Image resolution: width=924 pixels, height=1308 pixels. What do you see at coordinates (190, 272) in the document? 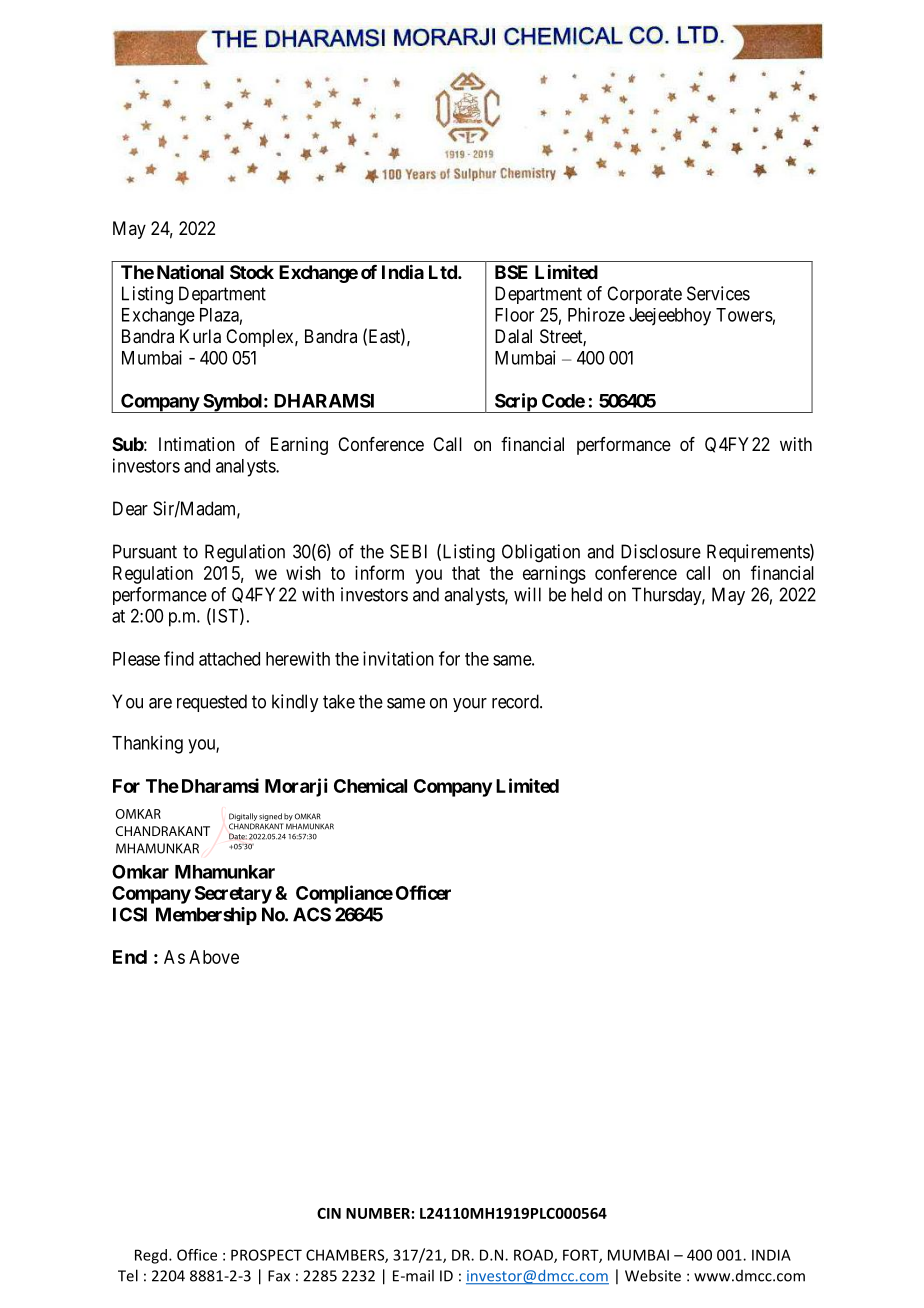
I see `National` at bounding box center [190, 272].
